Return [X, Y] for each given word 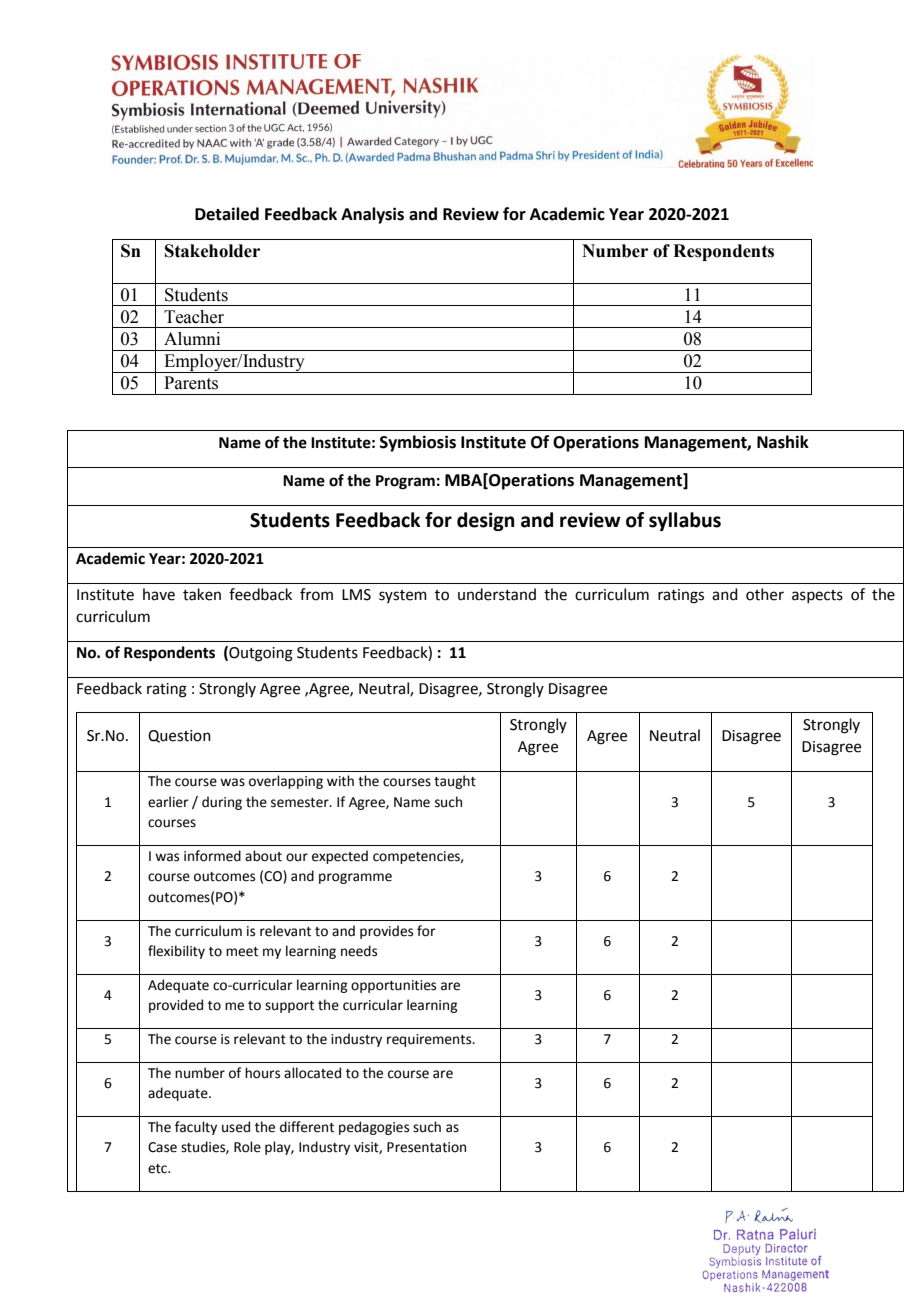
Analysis [372, 215]
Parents [191, 383]
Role [247, 1147]
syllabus [685, 521]
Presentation [426, 1147]
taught [455, 782]
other [765, 594]
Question [179, 736]
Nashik [783, 442]
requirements [430, 1040]
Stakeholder [212, 251]
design [486, 521]
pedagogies [374, 1128]
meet [242, 952]
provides [386, 932]
